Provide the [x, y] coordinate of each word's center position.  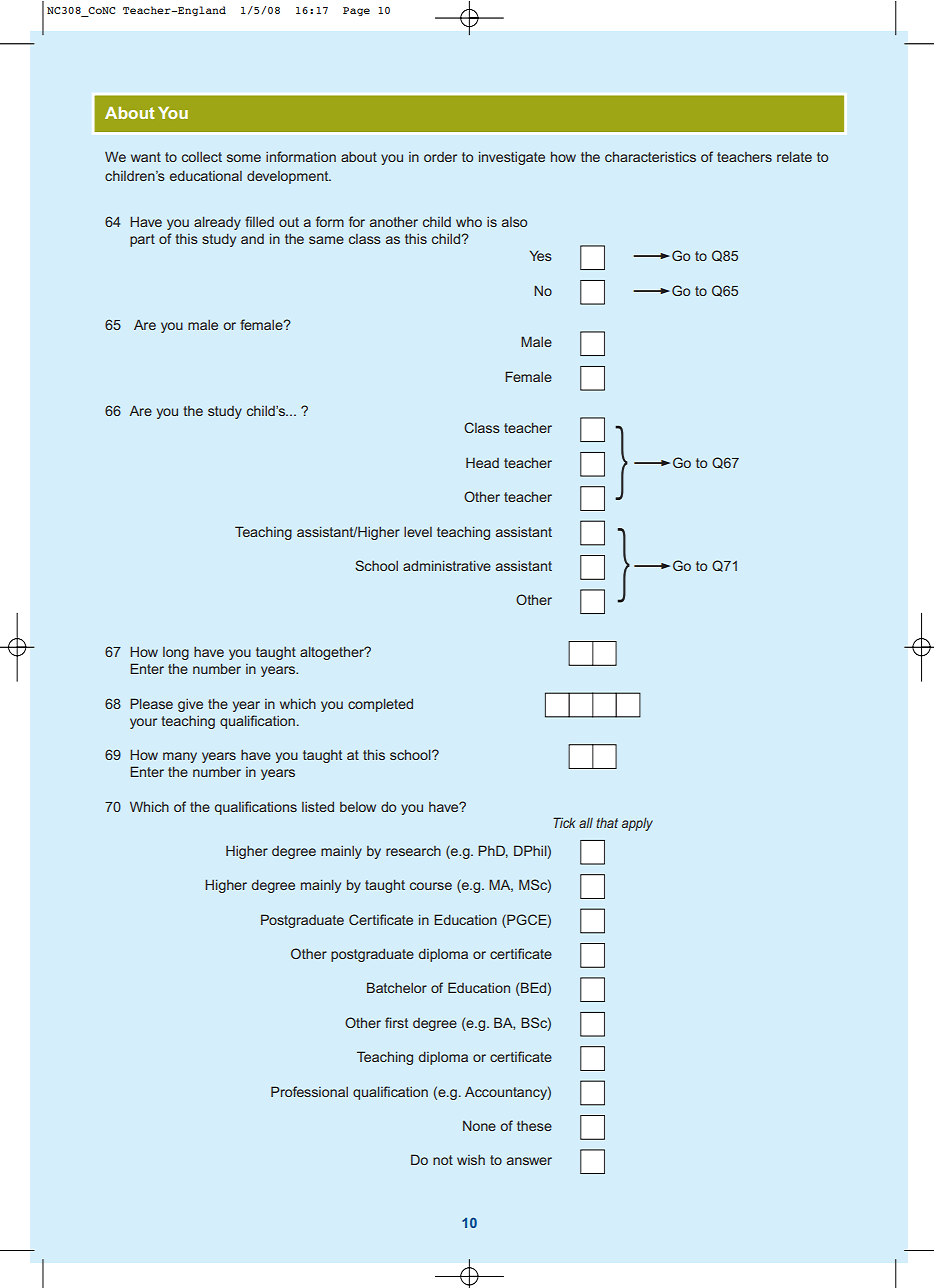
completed [380, 705]
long [176, 653]
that [607, 822]
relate [794, 156]
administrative [447, 565]
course [431, 886]
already [217, 223]
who [469, 222]
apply [637, 824]
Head [482, 463]
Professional [309, 1091]
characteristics [650, 156]
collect [202, 157]
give [190, 705]
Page [356, 11]
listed [318, 806]
